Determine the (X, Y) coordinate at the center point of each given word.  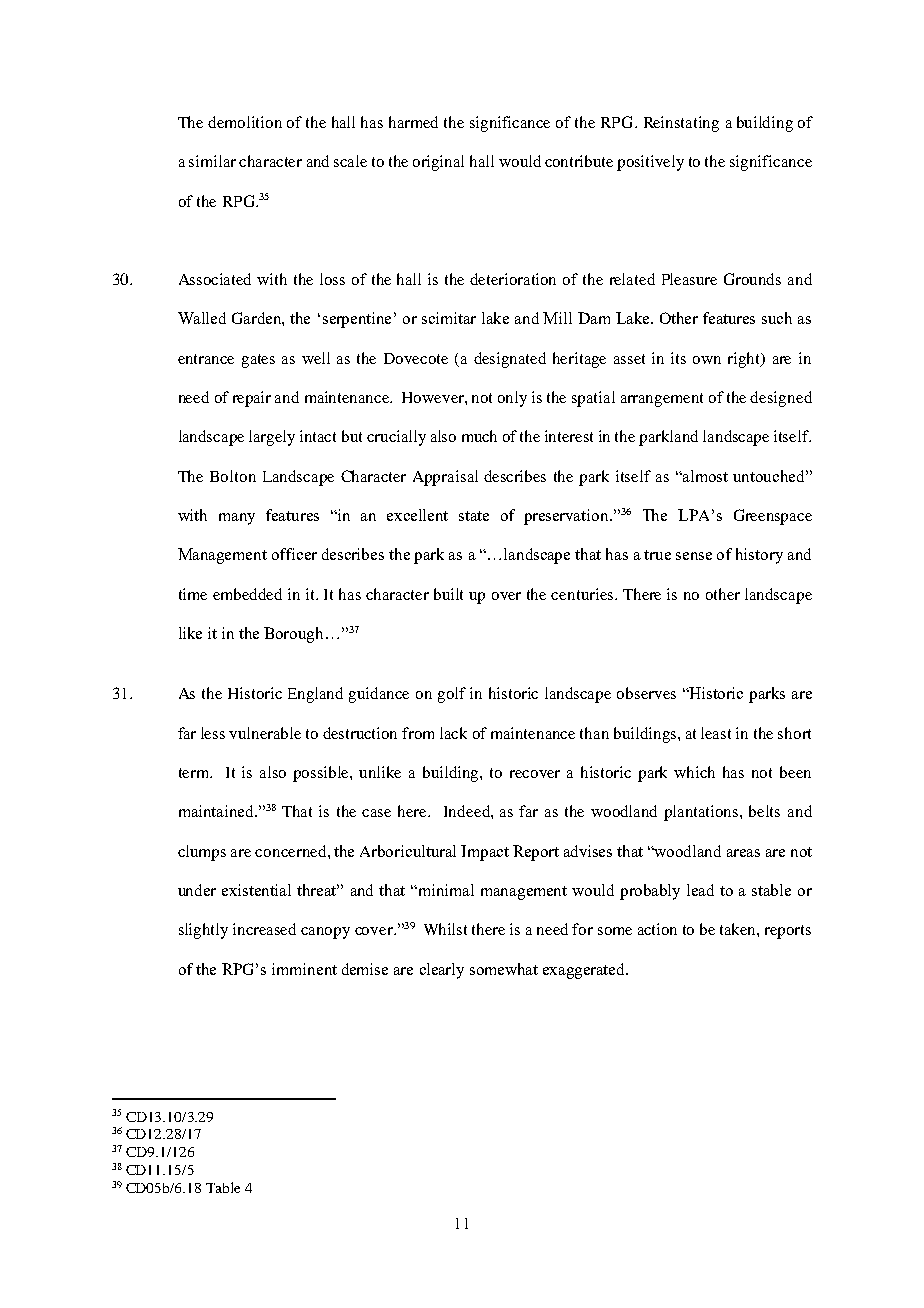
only (512, 399)
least (716, 733)
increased (264, 929)
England (315, 695)
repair (252, 399)
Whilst (445, 929)
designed (781, 399)
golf (452, 695)
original (438, 163)
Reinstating (681, 124)
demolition (245, 122)
